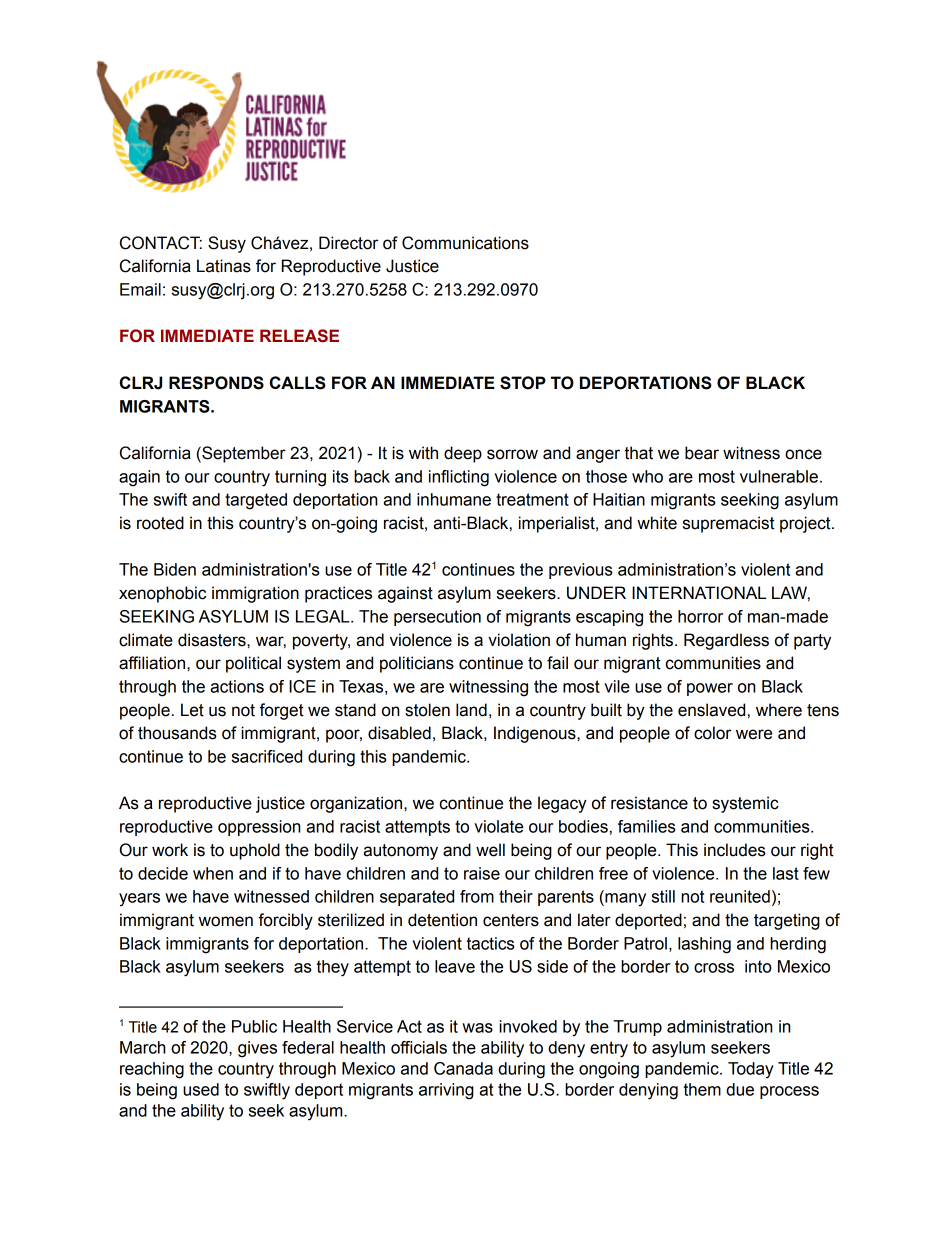 The width and height of the screenshot is (952, 1233). Describe the element at coordinates (201, 1089) in the screenshot. I see `used` at that location.
